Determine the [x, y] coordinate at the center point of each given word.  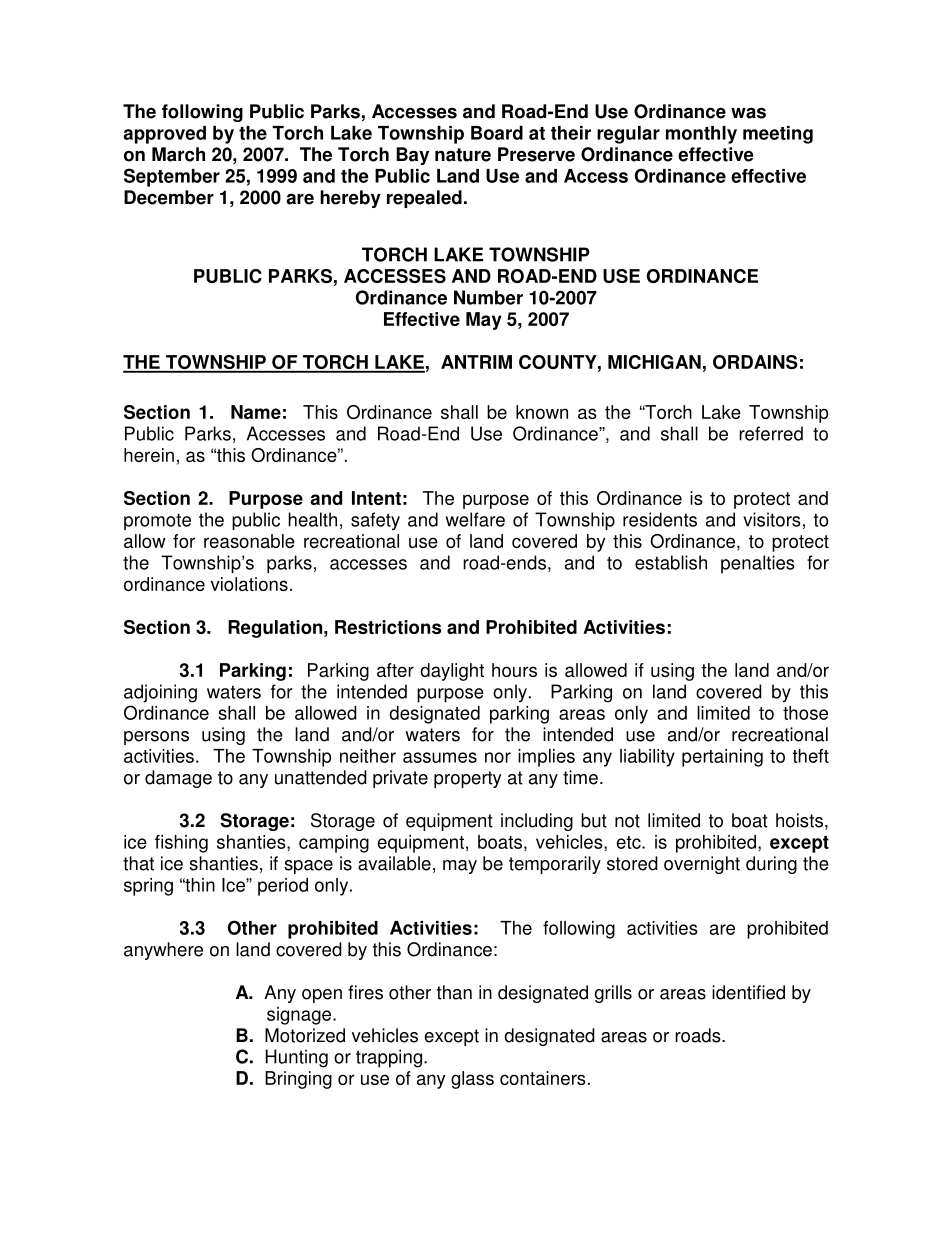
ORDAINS [755, 362]
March [178, 154]
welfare [475, 519]
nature [463, 155]
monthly [701, 135]
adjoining [160, 693]
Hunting [296, 1058]
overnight [702, 865]
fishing [181, 844]
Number [488, 297]
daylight [452, 672]
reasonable [249, 541]
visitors [772, 519]
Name [256, 412]
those [805, 713]
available [394, 863]
